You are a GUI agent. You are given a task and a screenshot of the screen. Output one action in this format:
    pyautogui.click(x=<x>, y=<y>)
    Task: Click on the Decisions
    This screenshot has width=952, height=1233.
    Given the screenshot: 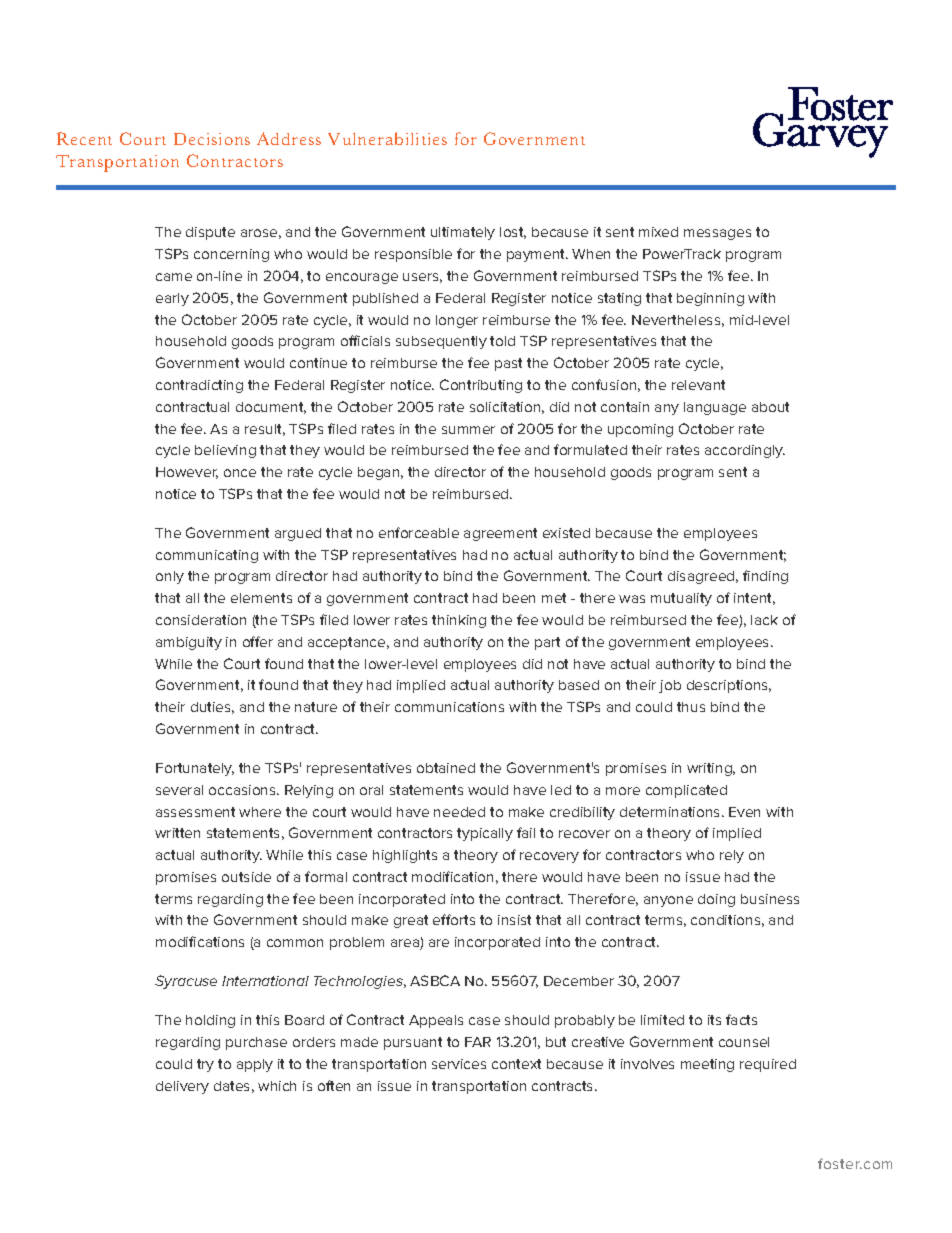 What is the action you would take?
    pyautogui.click(x=212, y=139)
